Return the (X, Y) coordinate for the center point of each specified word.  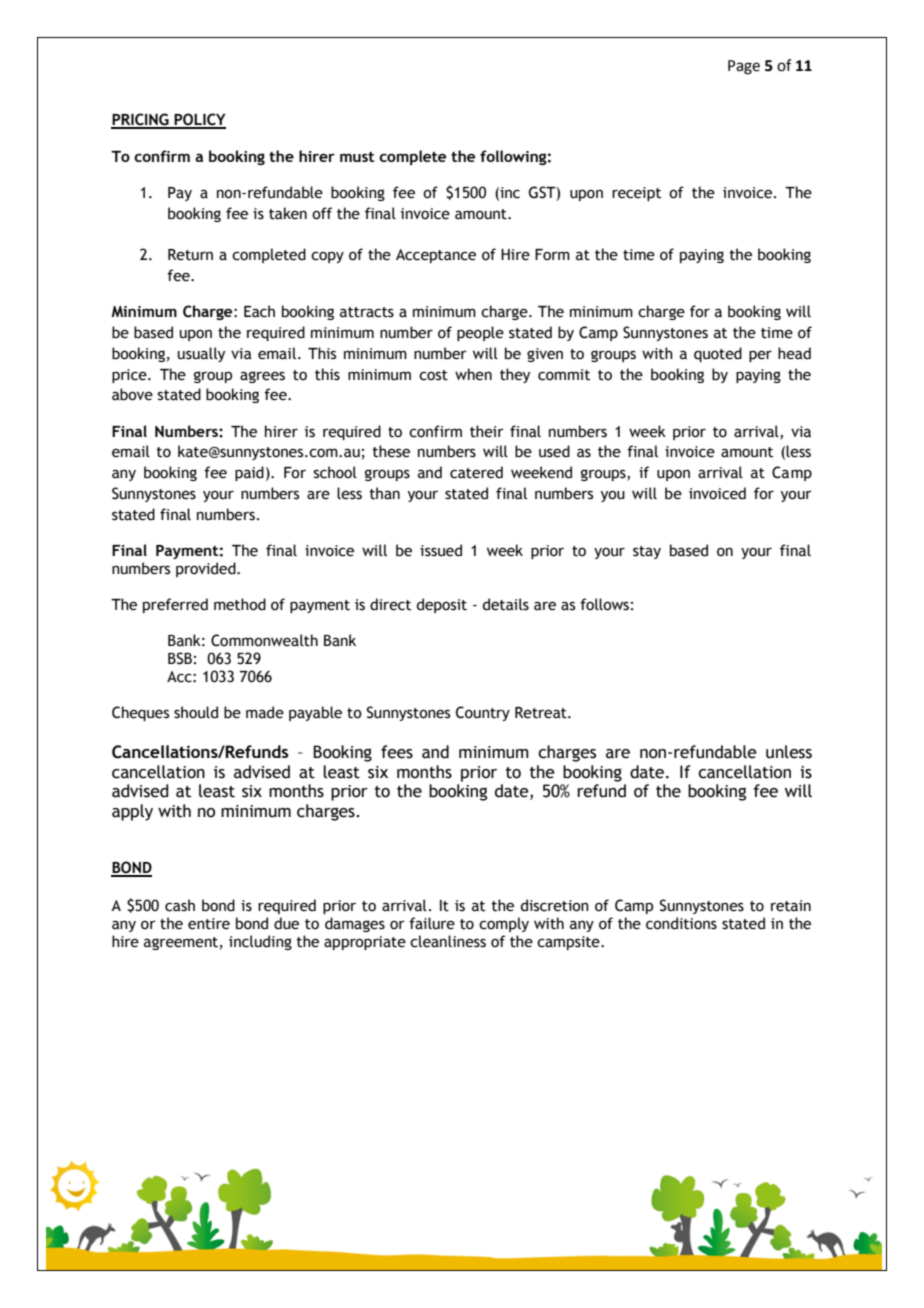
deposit (441, 605)
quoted (718, 354)
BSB (180, 658)
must (357, 157)
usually (201, 354)
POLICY (199, 120)
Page (744, 67)
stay (647, 552)
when (473, 374)
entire (209, 924)
